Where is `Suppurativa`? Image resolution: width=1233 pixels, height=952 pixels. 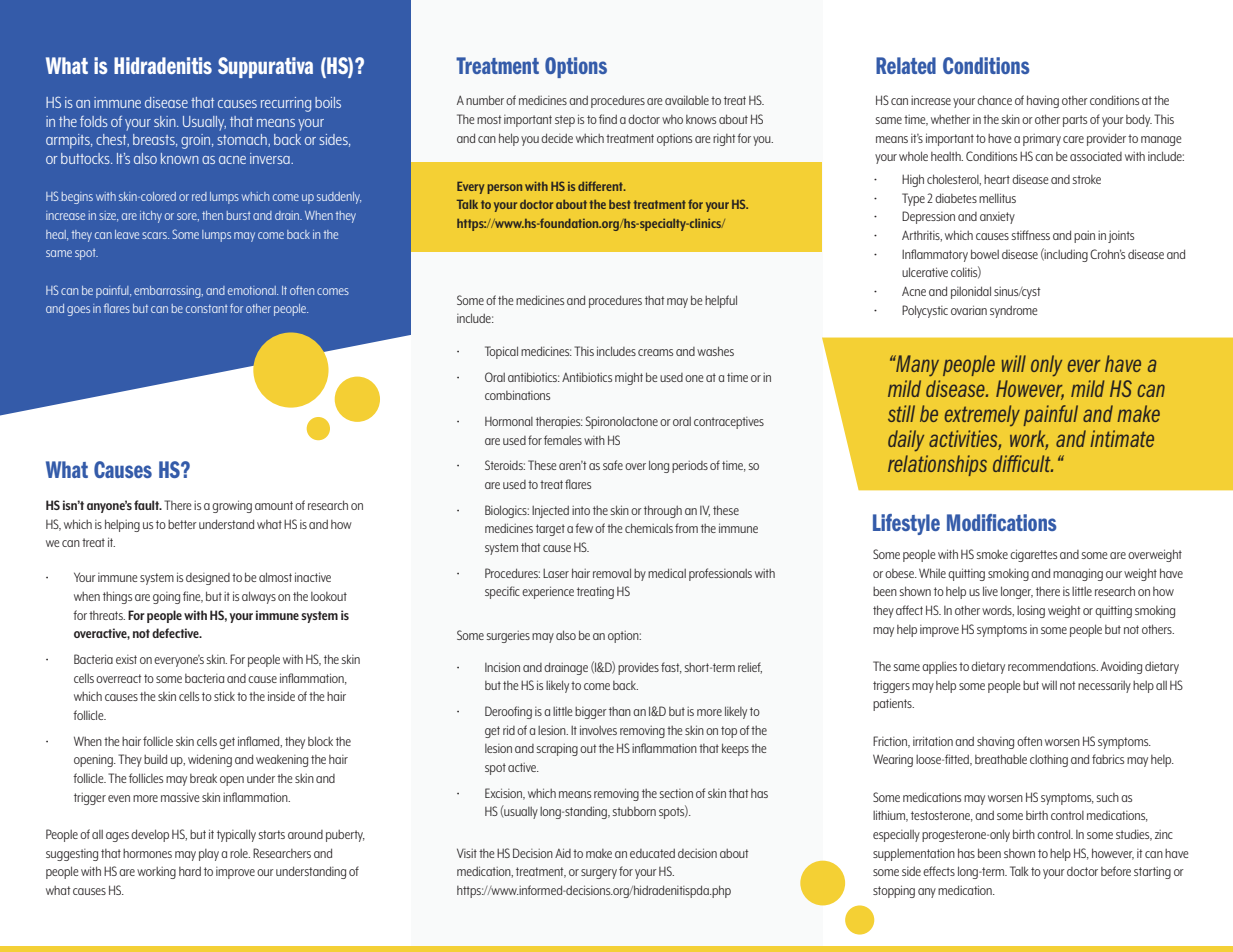 Suppurativa is located at coordinates (265, 67).
